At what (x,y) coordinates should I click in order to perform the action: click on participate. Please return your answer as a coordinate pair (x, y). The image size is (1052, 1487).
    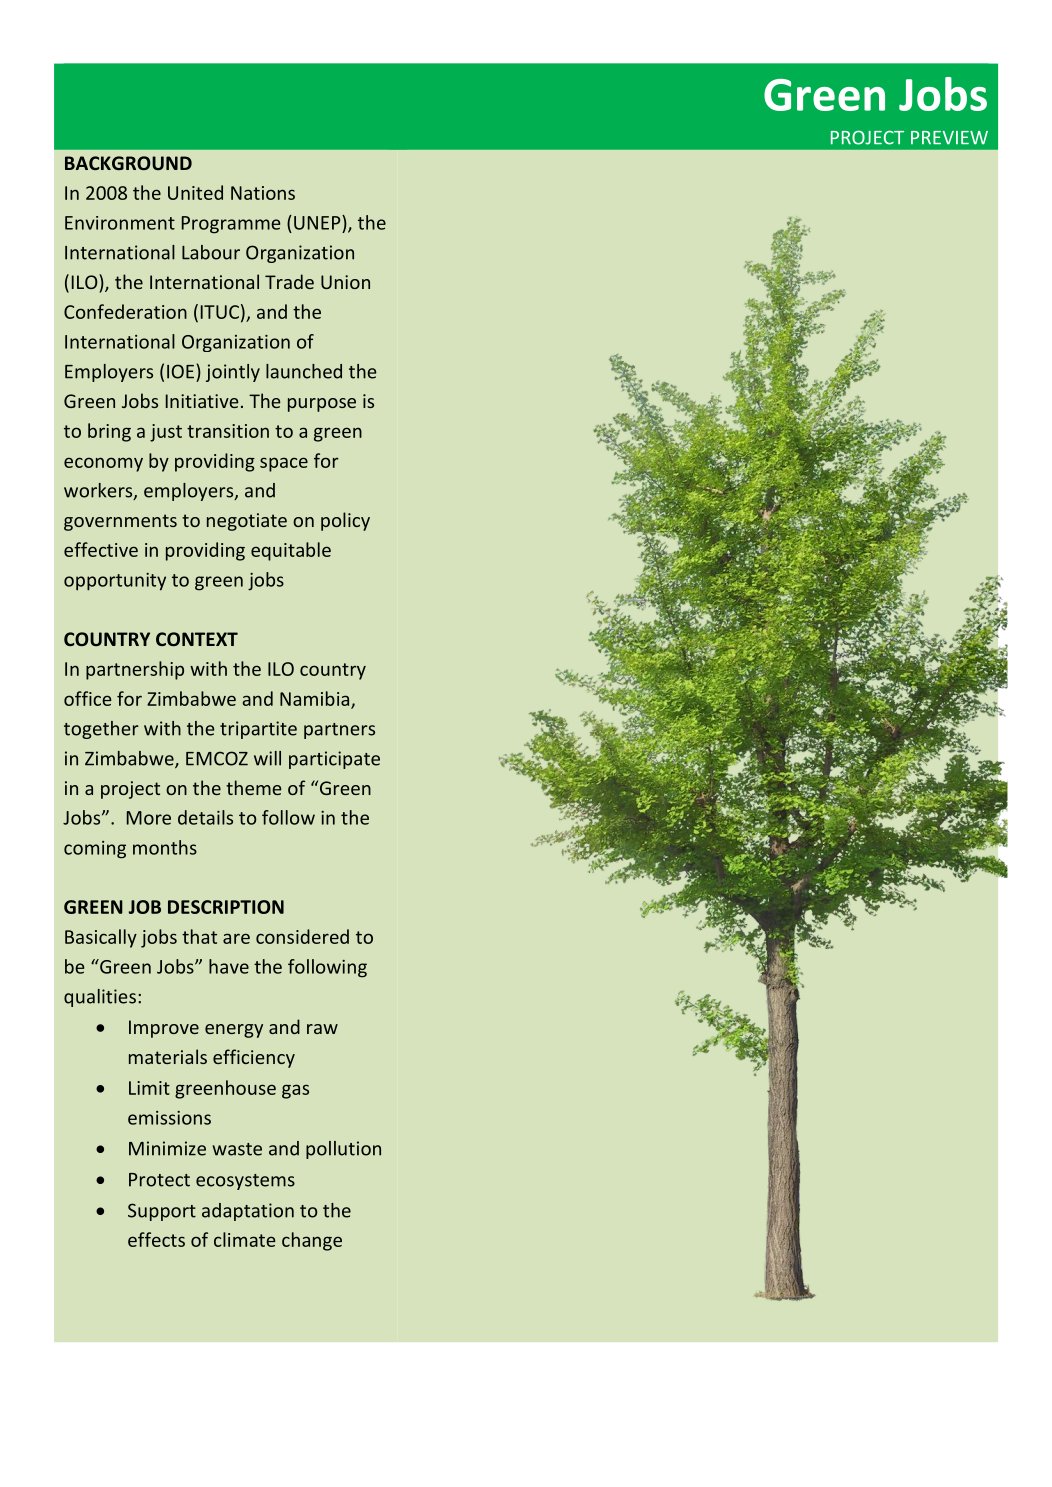
    Looking at the image, I should click on (334, 760).
